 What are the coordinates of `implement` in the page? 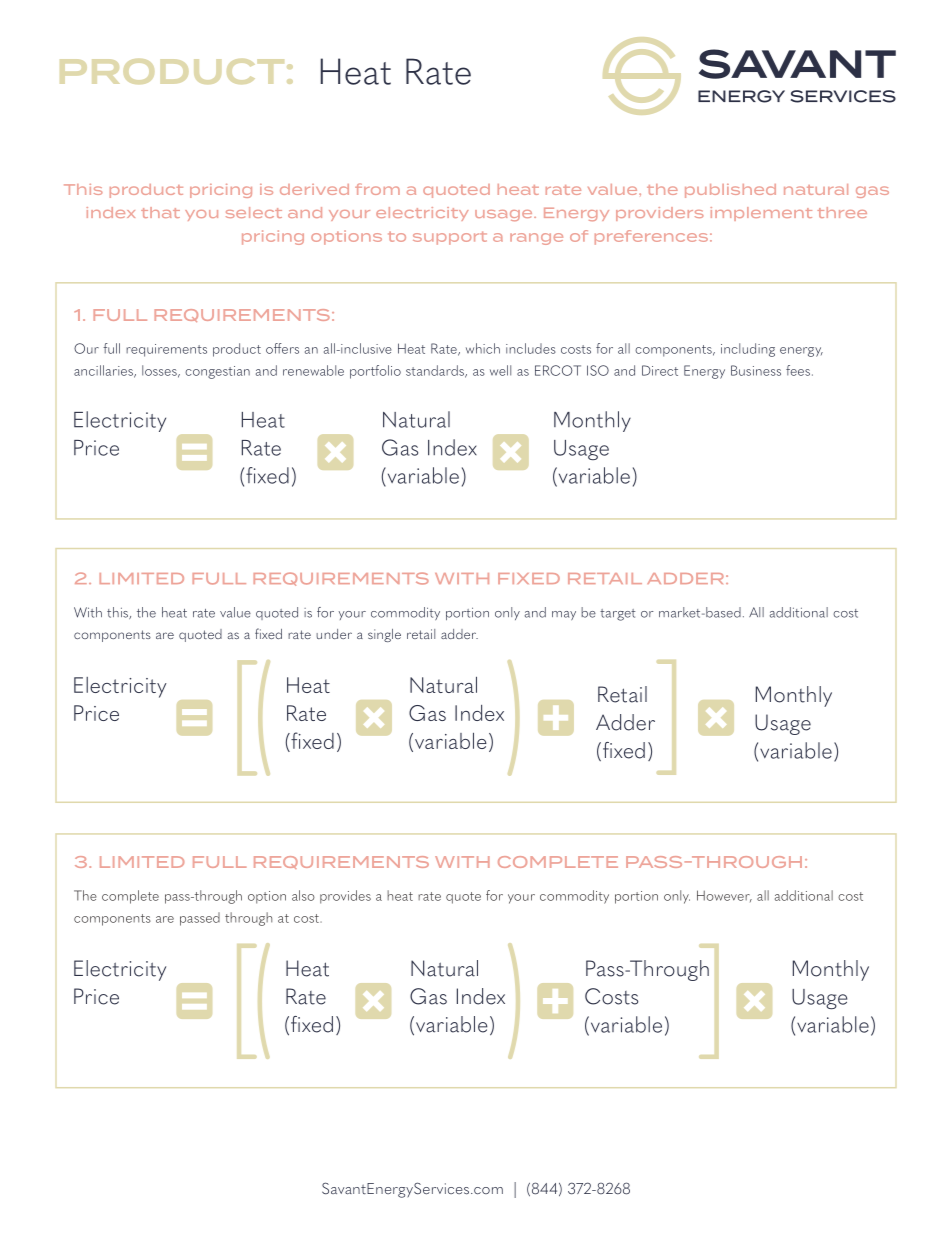 It's located at (761, 214).
